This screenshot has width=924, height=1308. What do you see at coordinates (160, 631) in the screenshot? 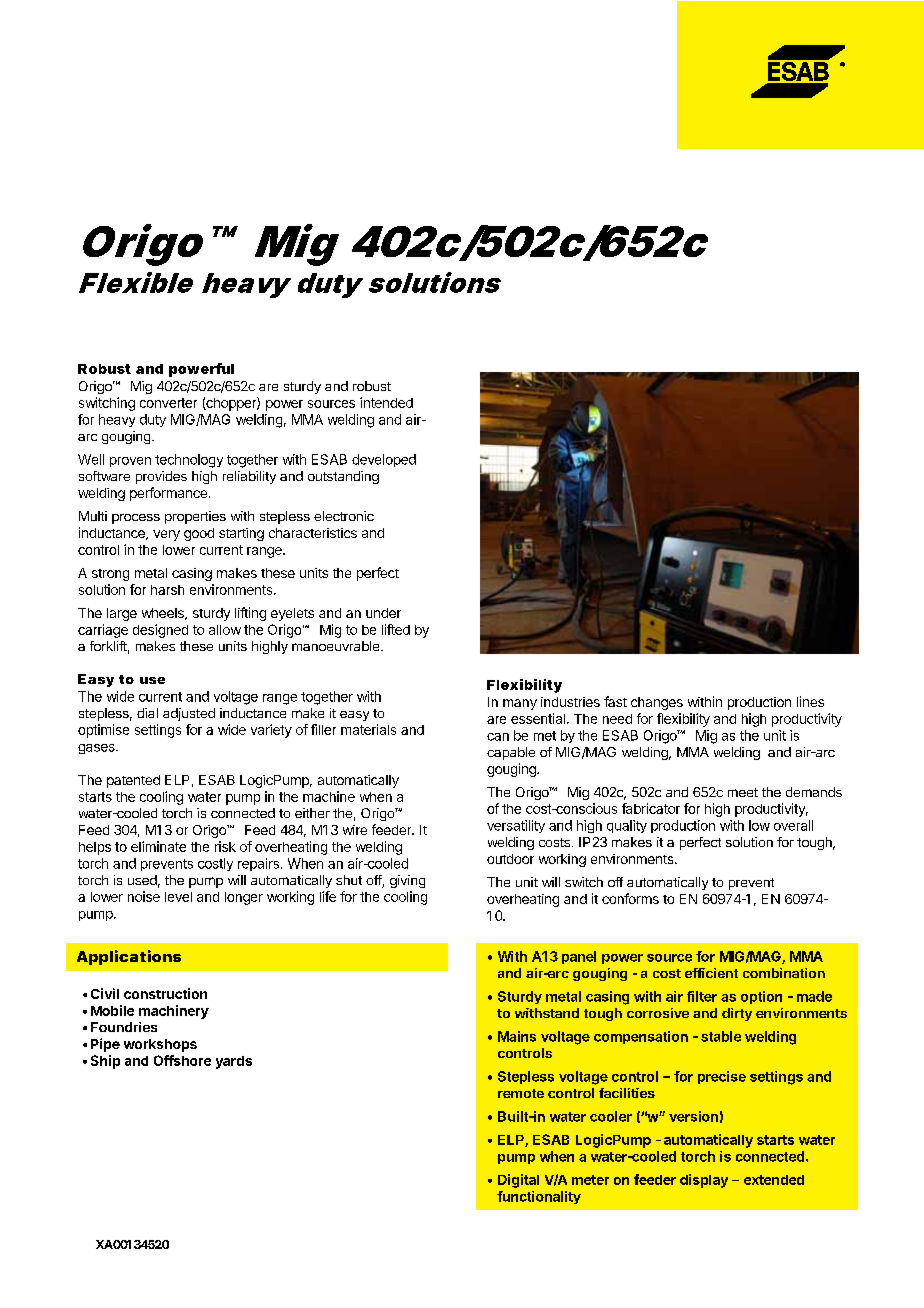
I see `designed` at bounding box center [160, 631].
